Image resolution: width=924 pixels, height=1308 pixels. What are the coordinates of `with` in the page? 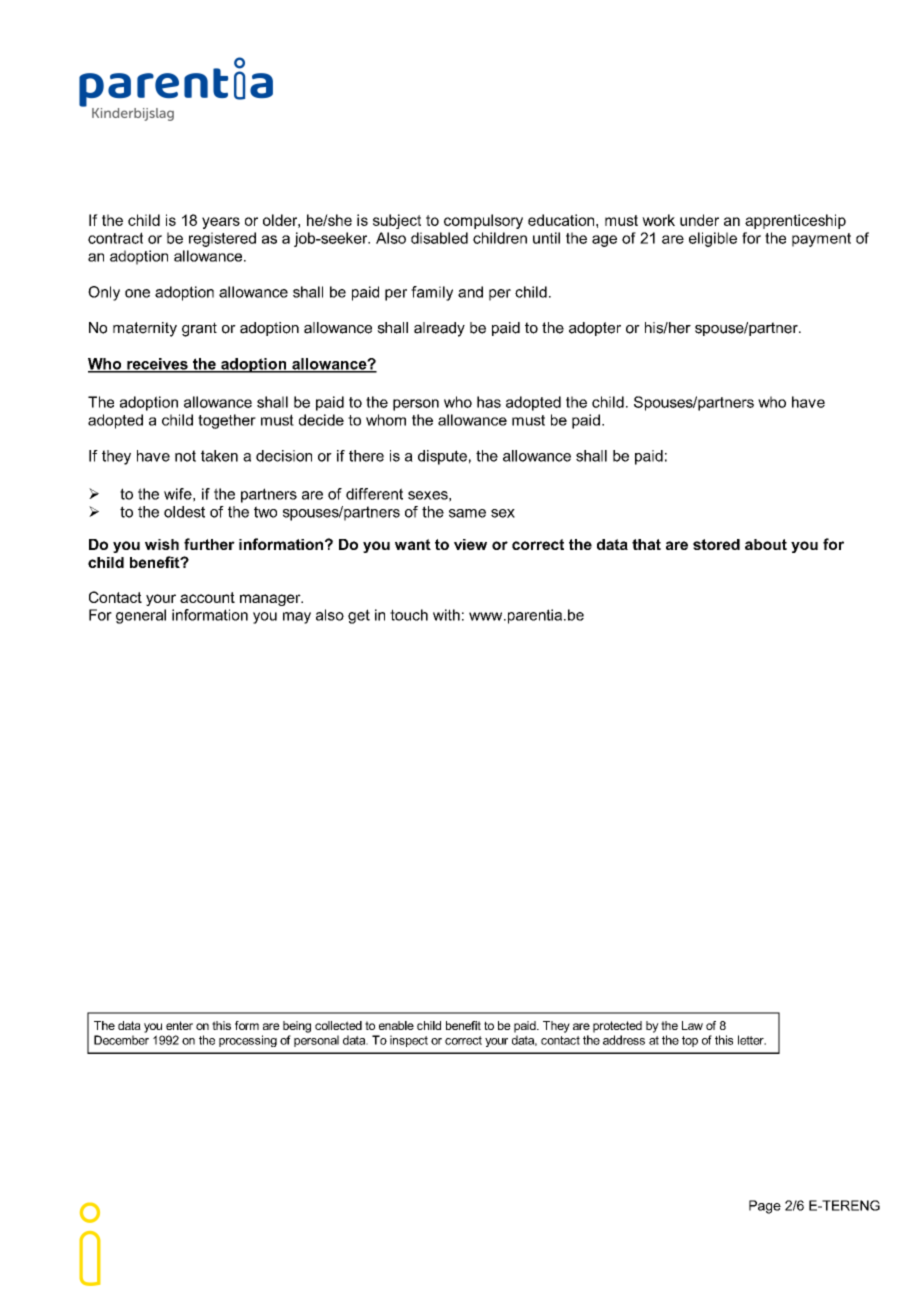 It's located at (446, 615).
